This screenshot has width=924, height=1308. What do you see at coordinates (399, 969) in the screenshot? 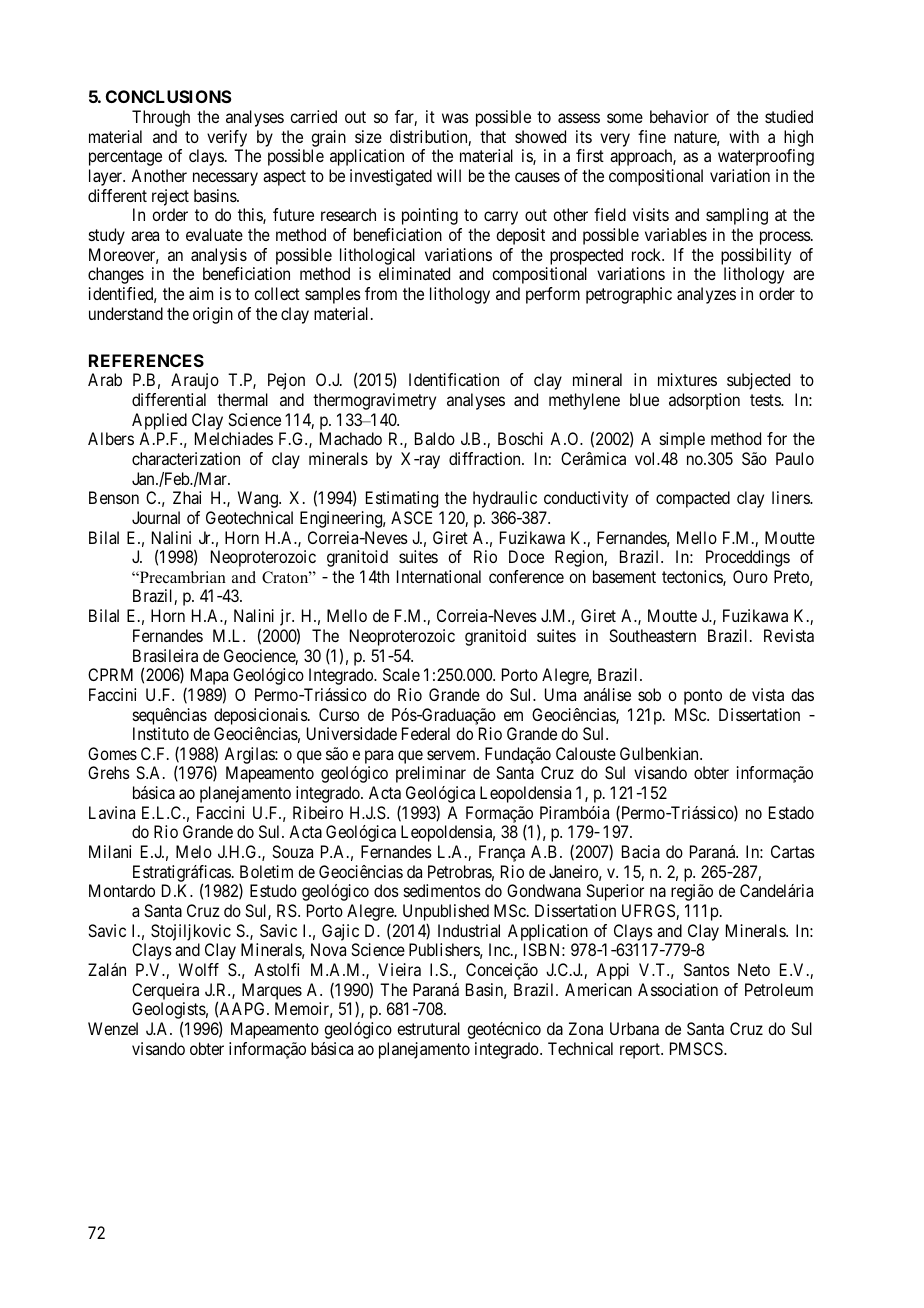
I see `Vieira` at bounding box center [399, 969].
